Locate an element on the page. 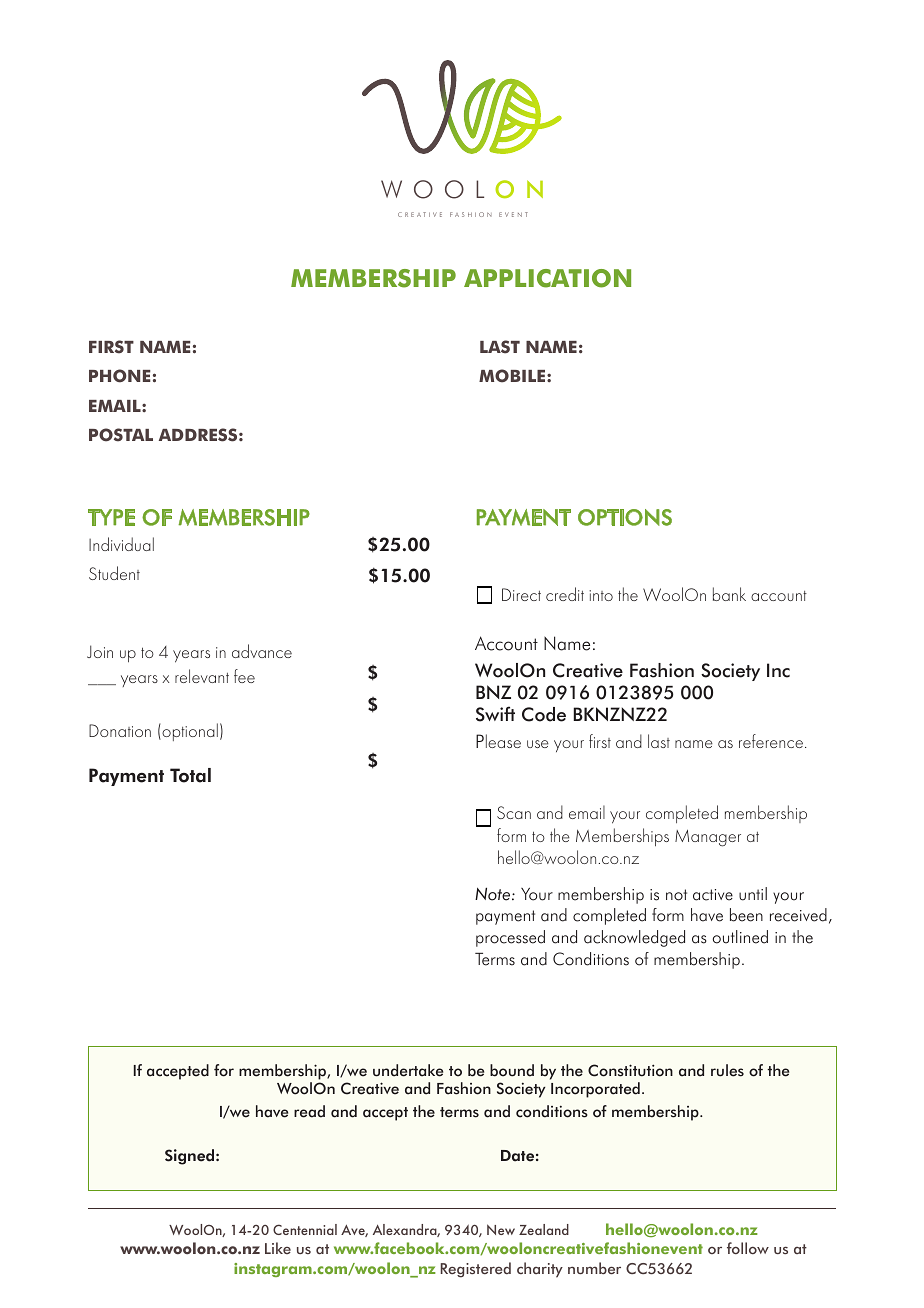 The height and width of the image is (1308, 924). bank is located at coordinates (729, 594).
